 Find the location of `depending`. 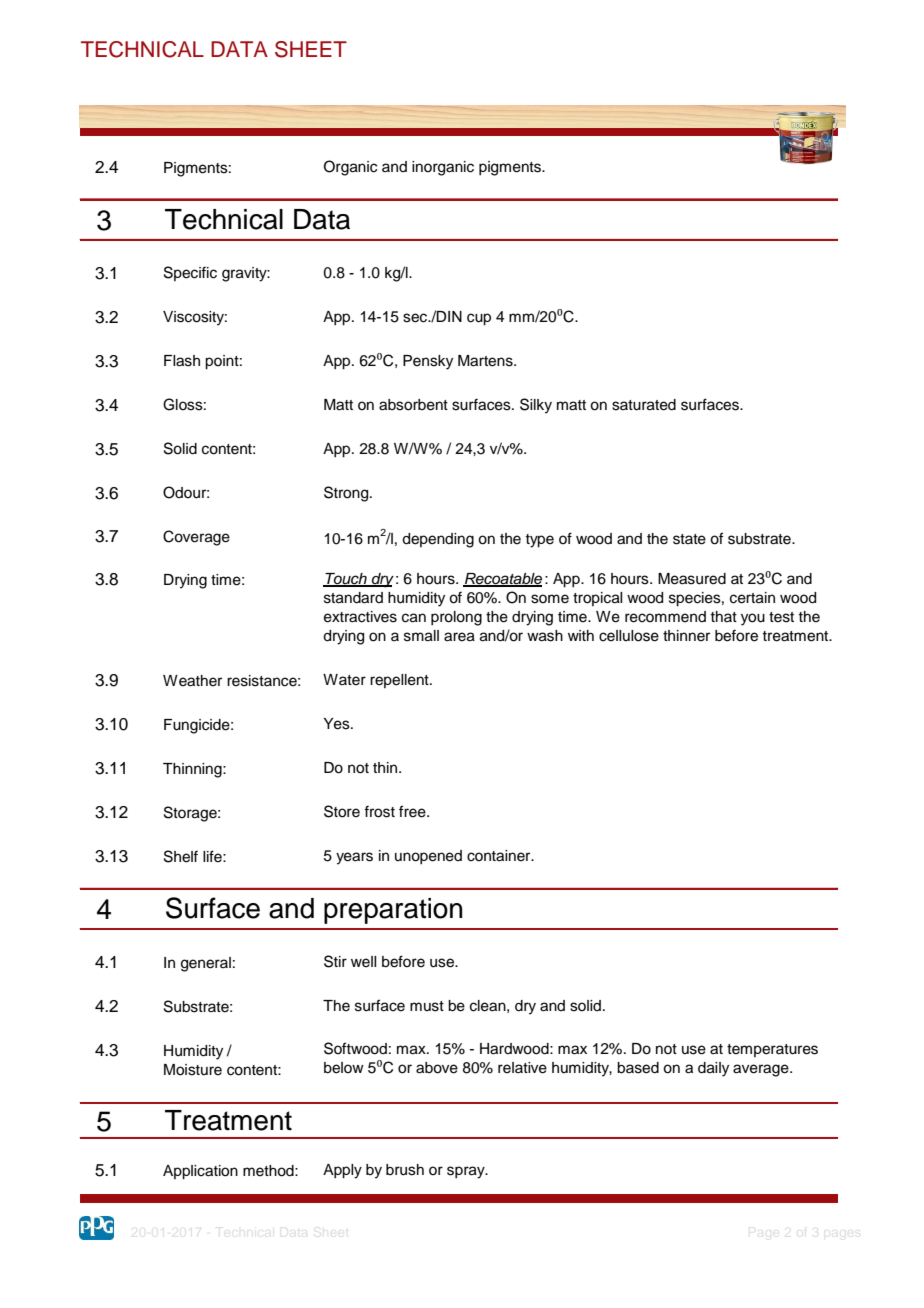

depending is located at coordinates (438, 540).
